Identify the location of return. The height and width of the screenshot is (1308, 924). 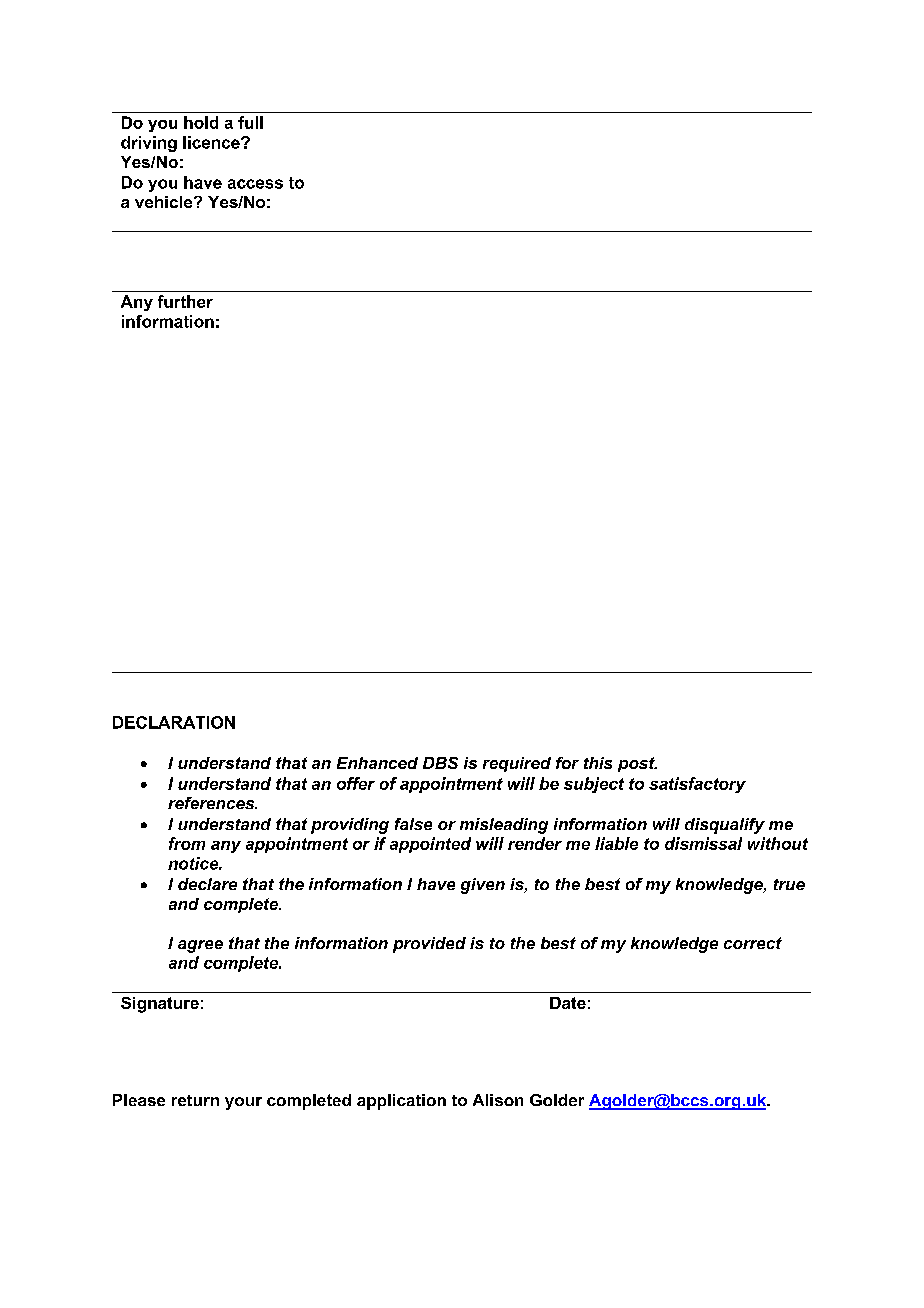
(195, 1100).
